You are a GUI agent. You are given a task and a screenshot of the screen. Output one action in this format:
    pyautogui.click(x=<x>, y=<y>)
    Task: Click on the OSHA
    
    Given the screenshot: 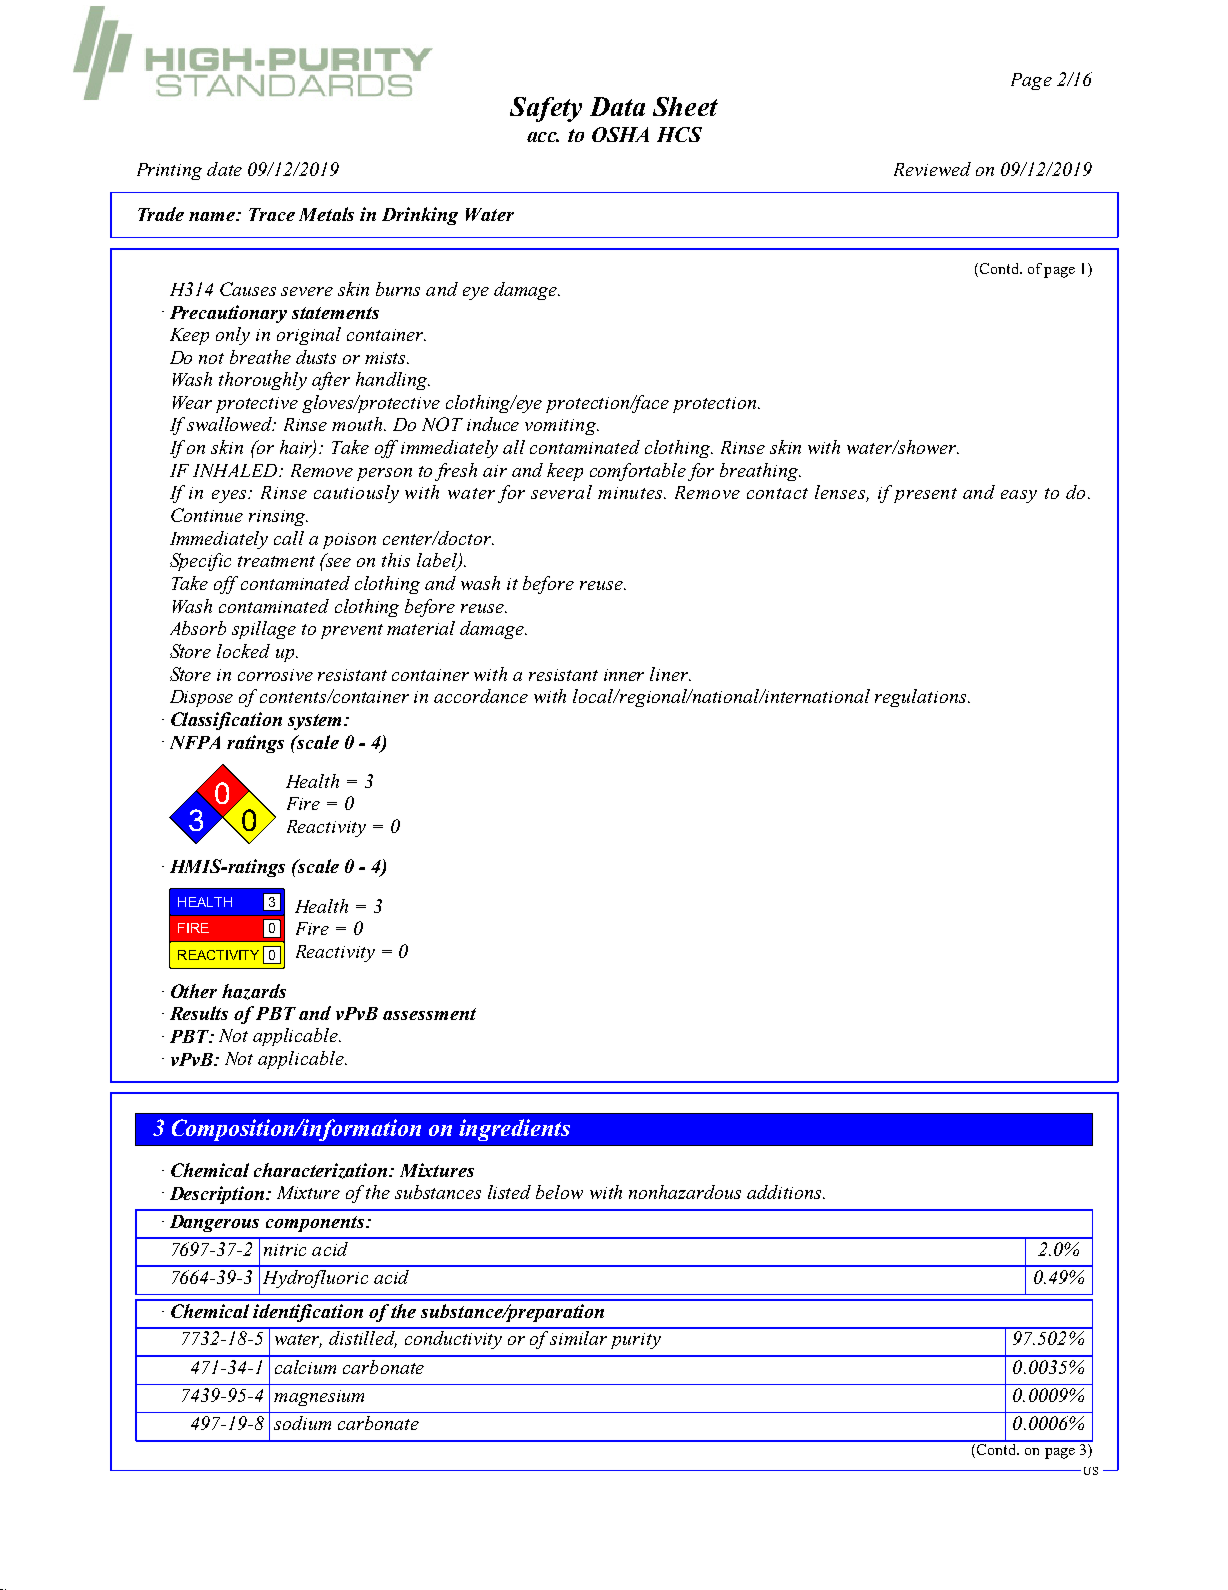 What is the action you would take?
    pyautogui.click(x=620, y=134)
